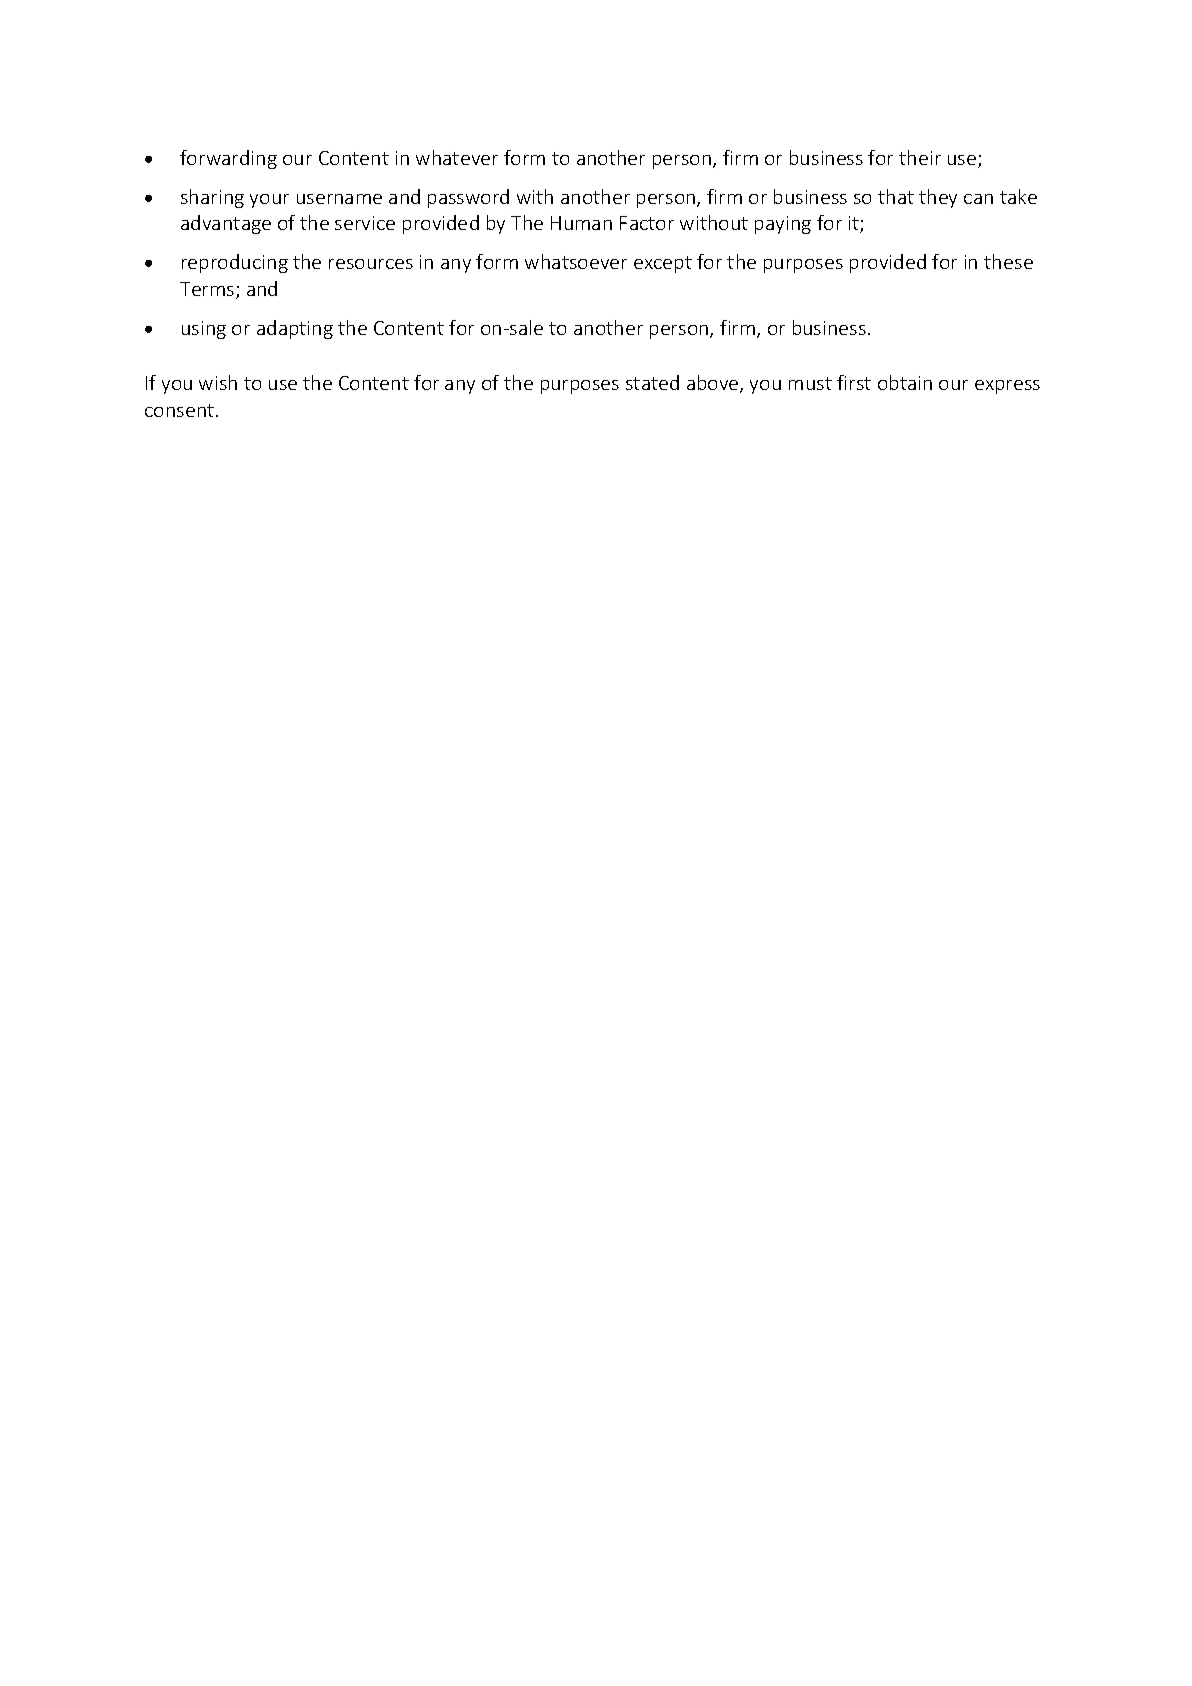 This document has height=1686, width=1192. I want to click on consent, so click(181, 410).
